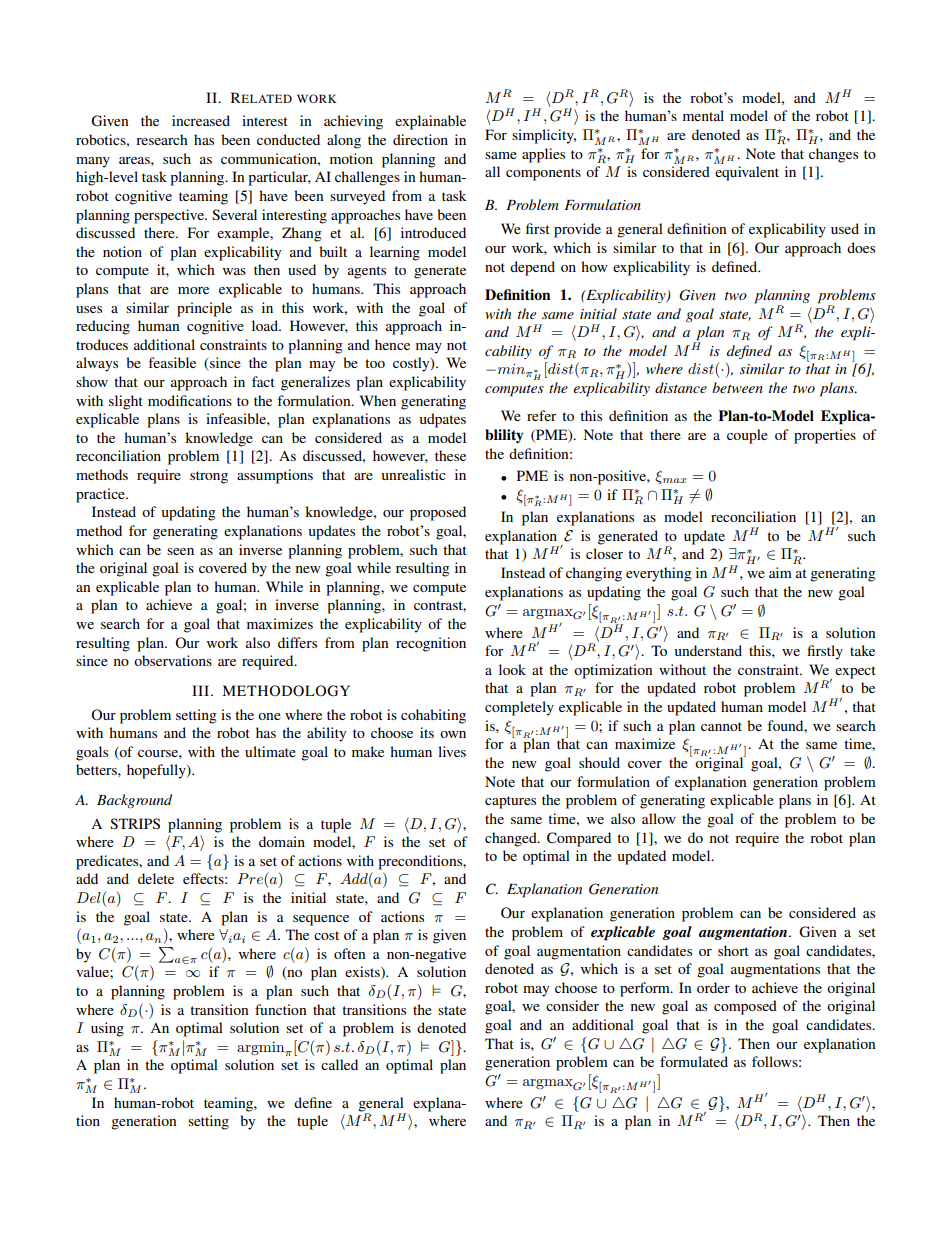  I want to click on explainable, so click(430, 122).
